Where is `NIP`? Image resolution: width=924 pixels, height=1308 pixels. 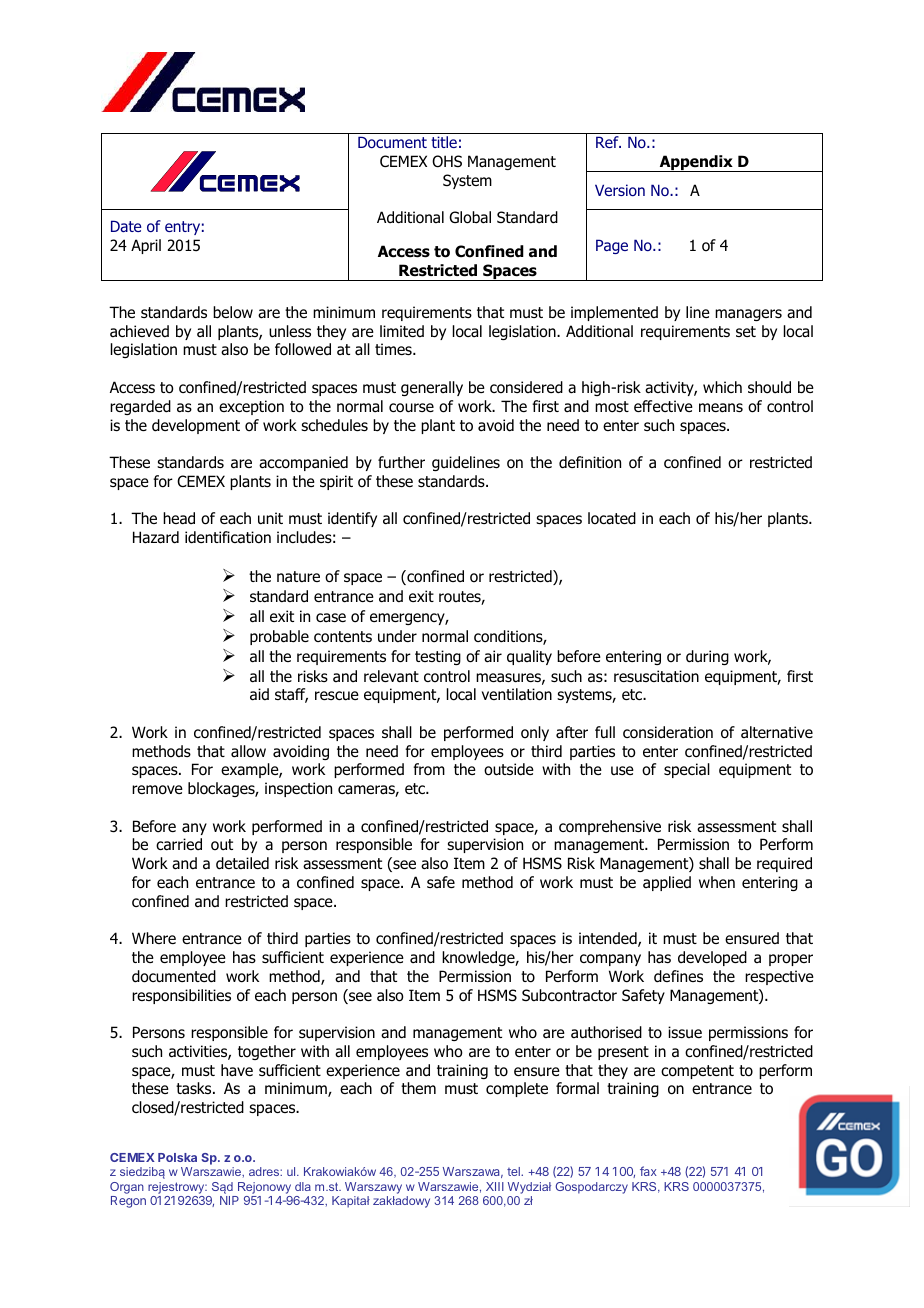 NIP is located at coordinates (229, 1200).
